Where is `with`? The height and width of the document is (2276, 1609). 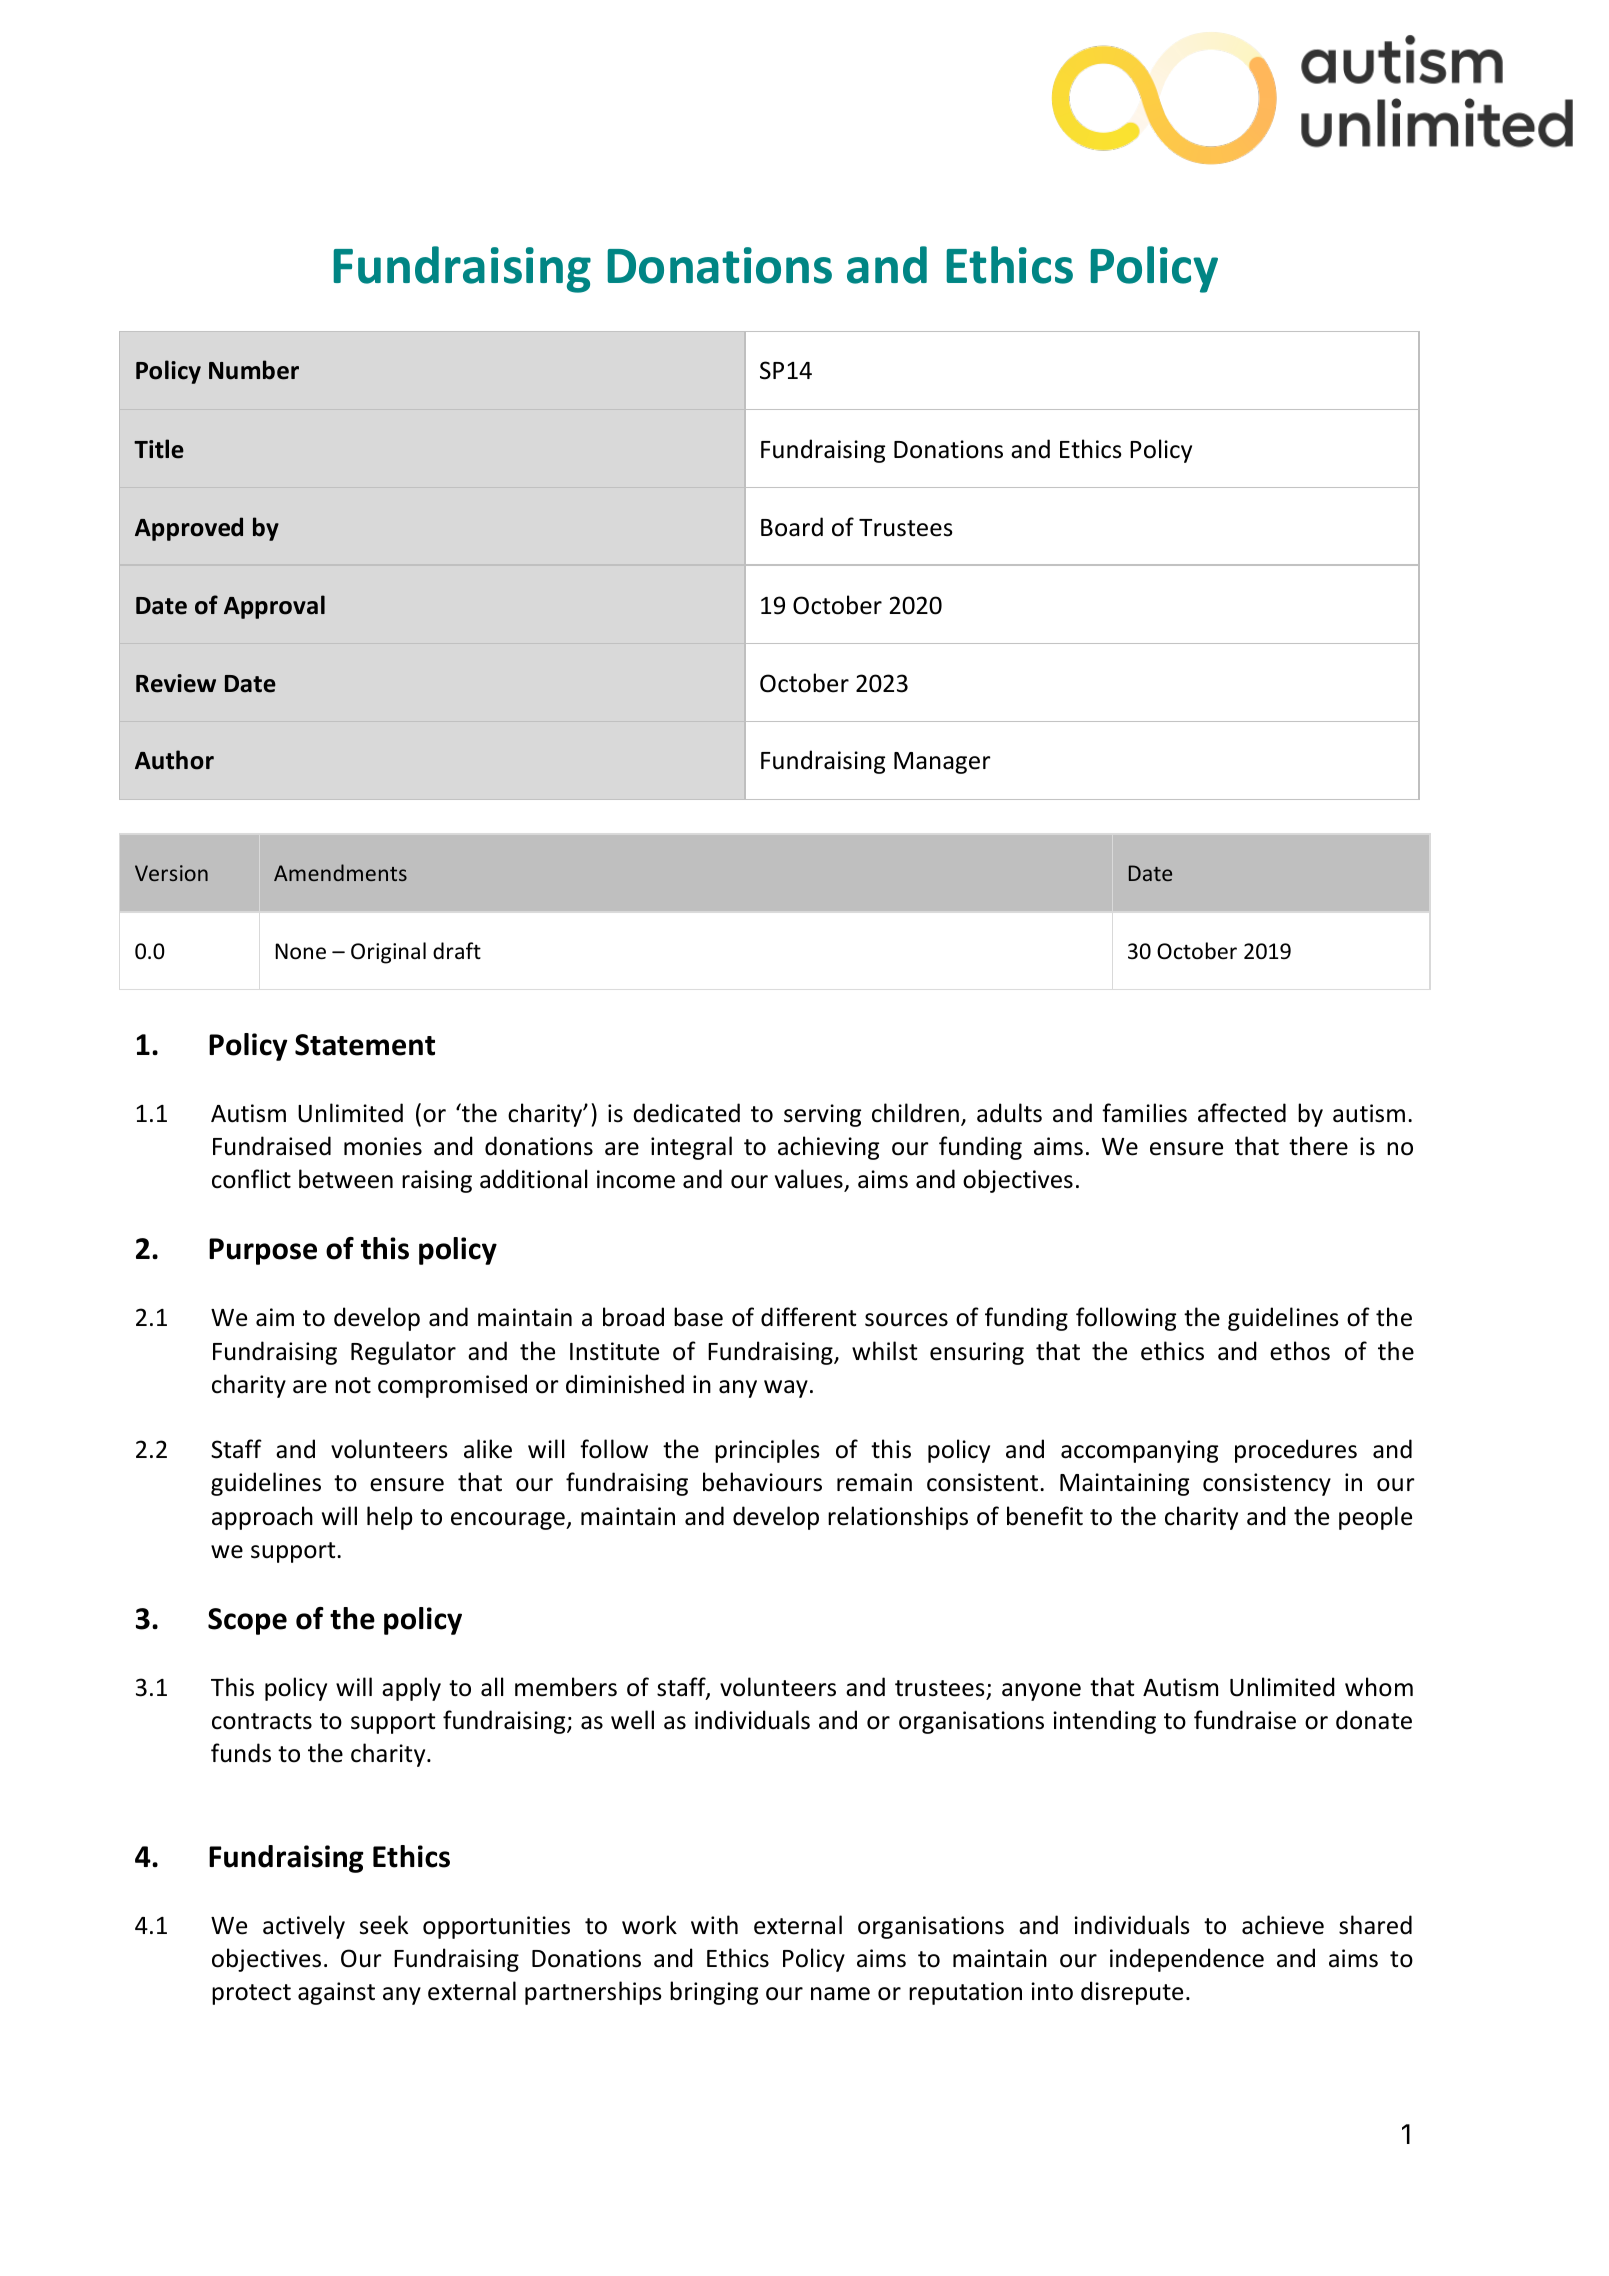 with is located at coordinates (714, 1925).
